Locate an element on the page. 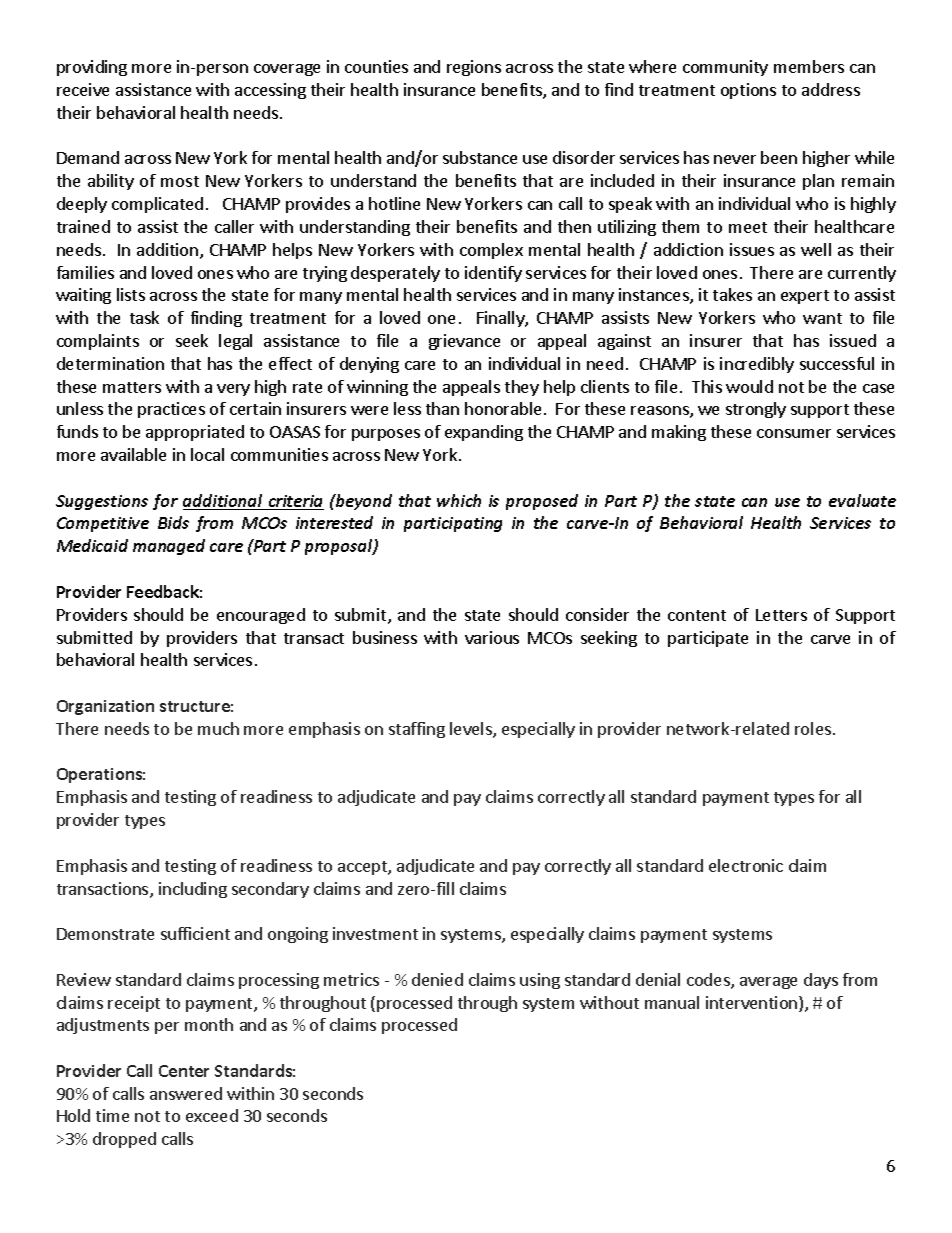 Image resolution: width=952 pixels, height=1233 pixels. regions is located at coordinates (474, 68).
